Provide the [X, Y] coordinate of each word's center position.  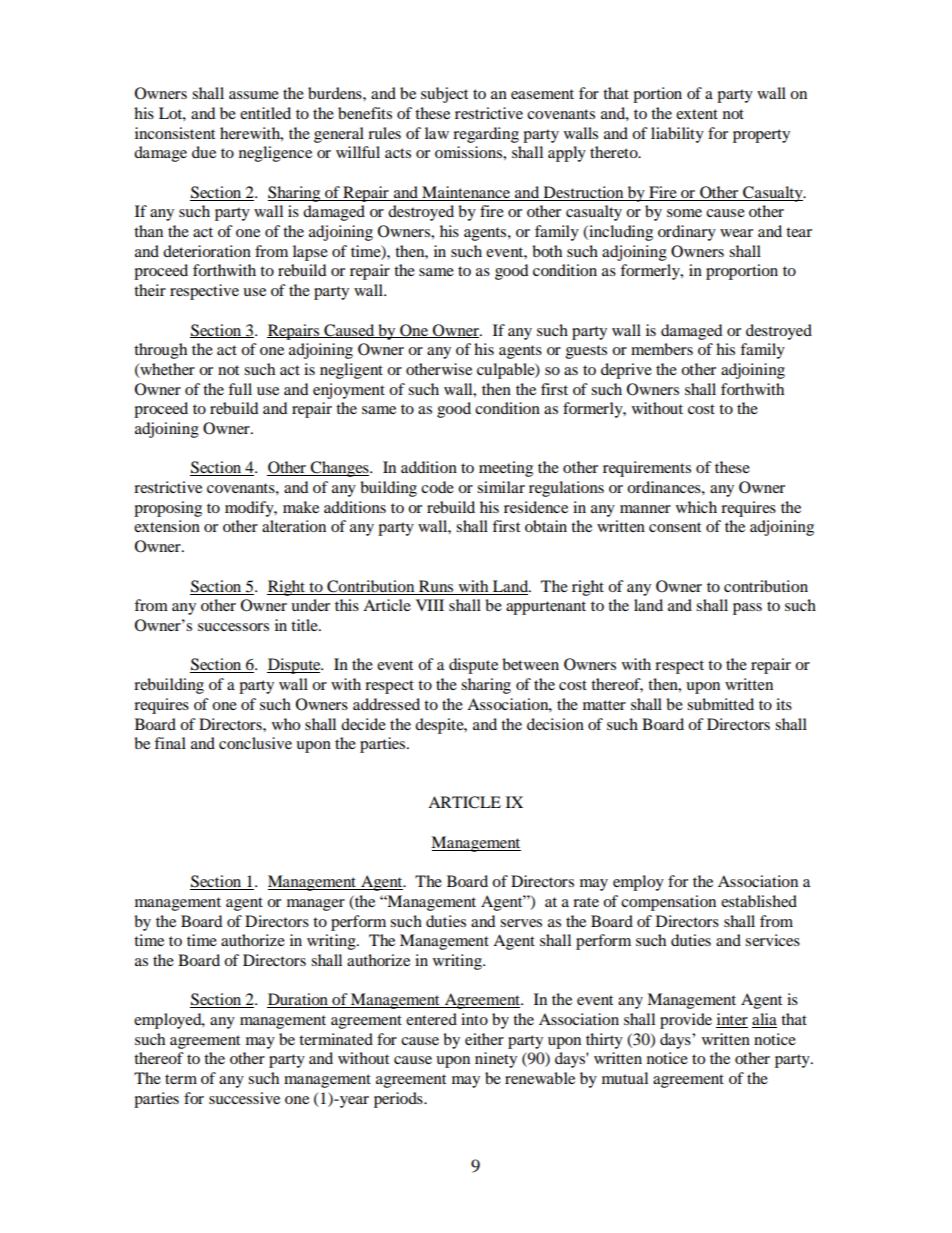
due [204, 152]
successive [244, 1098]
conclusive [255, 743]
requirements [647, 469]
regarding [486, 135]
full [240, 389]
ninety [496, 1060]
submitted [720, 704]
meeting [506, 469]
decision [555, 724]
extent [697, 114]
